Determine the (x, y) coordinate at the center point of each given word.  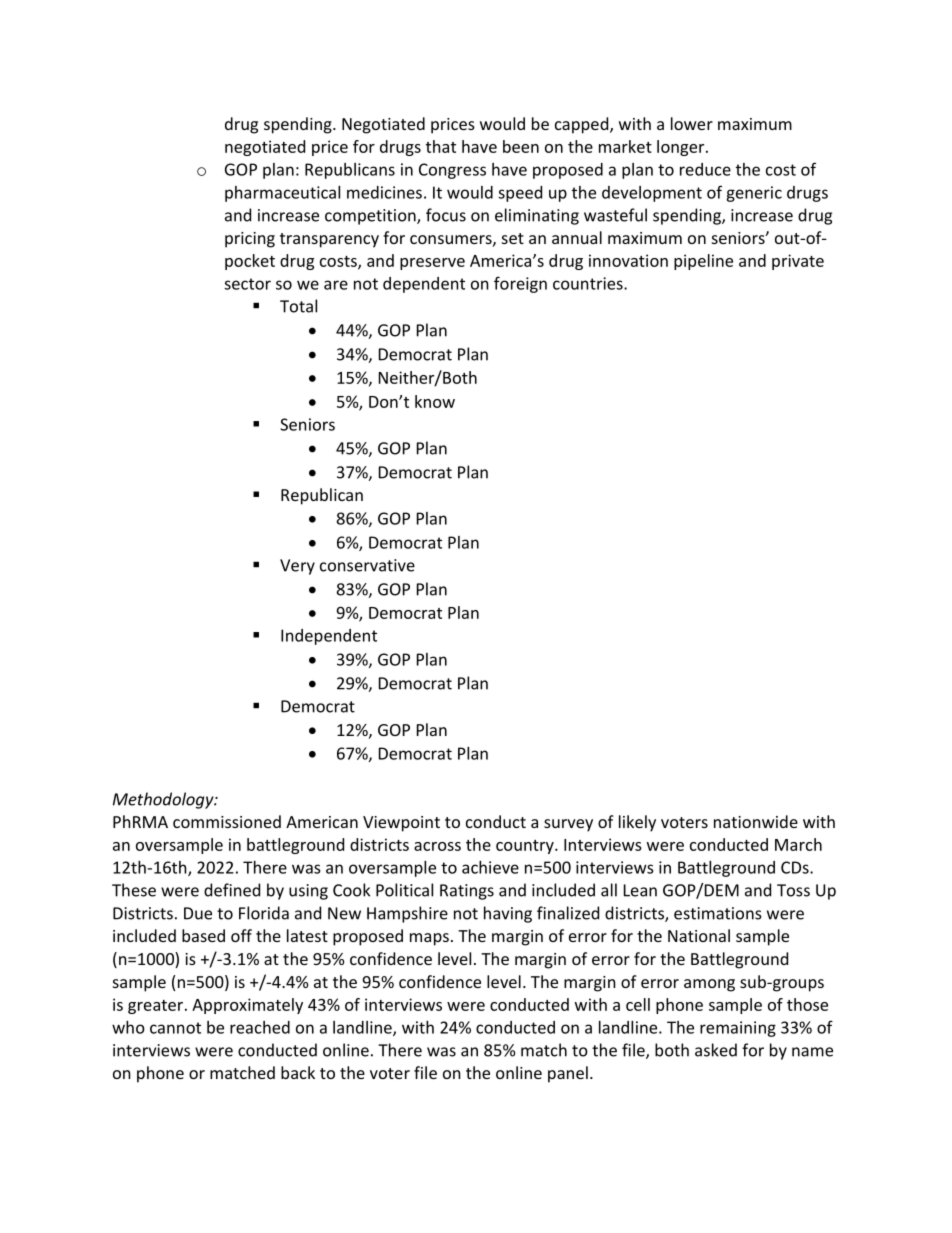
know (435, 401)
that (441, 146)
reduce (705, 169)
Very (297, 567)
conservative (367, 565)
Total (298, 306)
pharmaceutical (282, 194)
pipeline (703, 262)
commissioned (227, 821)
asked (716, 1050)
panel (568, 1074)
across (437, 846)
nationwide (756, 821)
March (798, 844)
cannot (175, 1028)
